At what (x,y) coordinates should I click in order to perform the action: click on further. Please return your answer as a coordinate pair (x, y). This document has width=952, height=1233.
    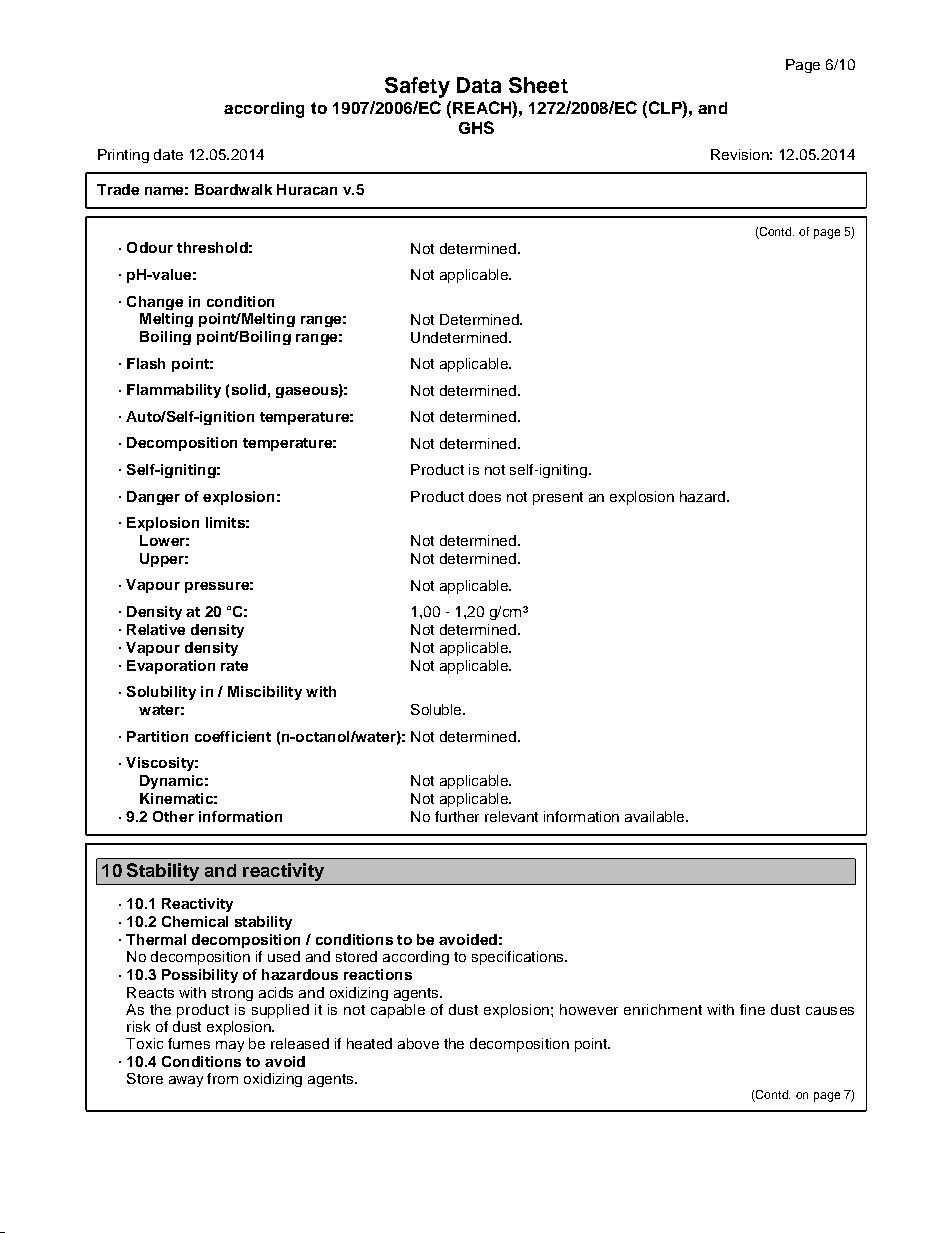
    Looking at the image, I should click on (457, 816).
